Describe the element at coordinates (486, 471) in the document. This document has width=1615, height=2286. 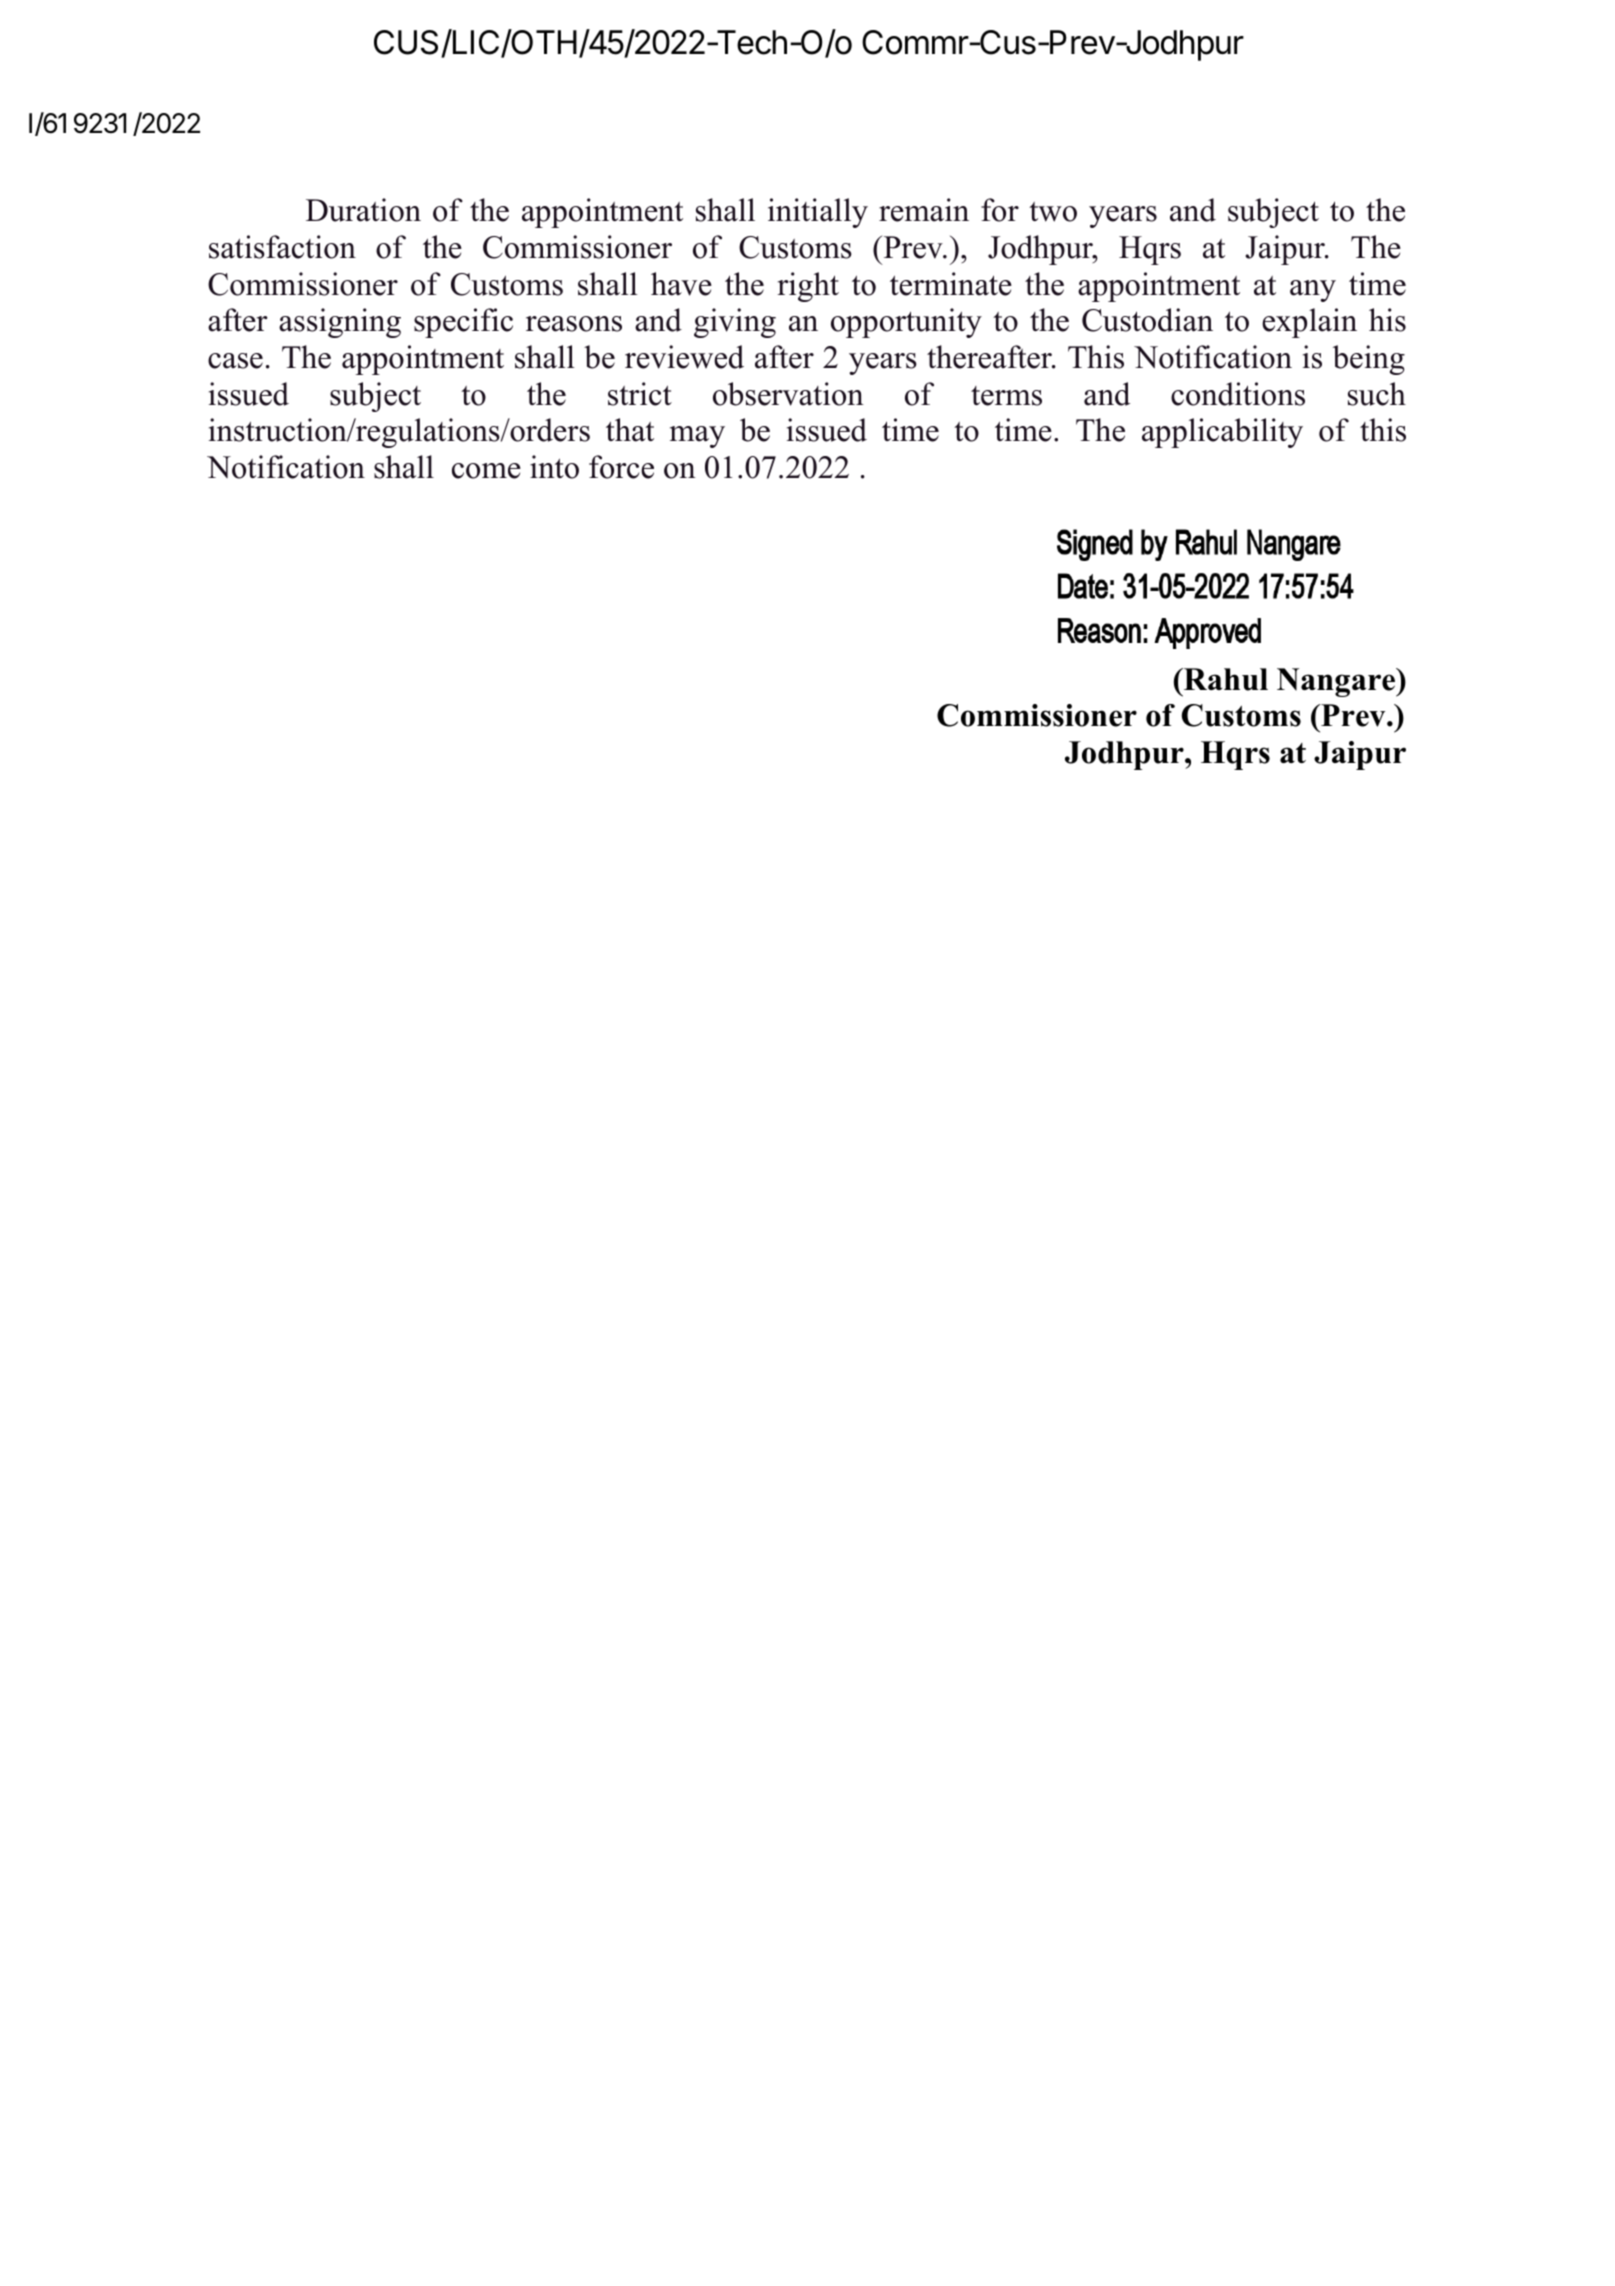
I see `come` at that location.
